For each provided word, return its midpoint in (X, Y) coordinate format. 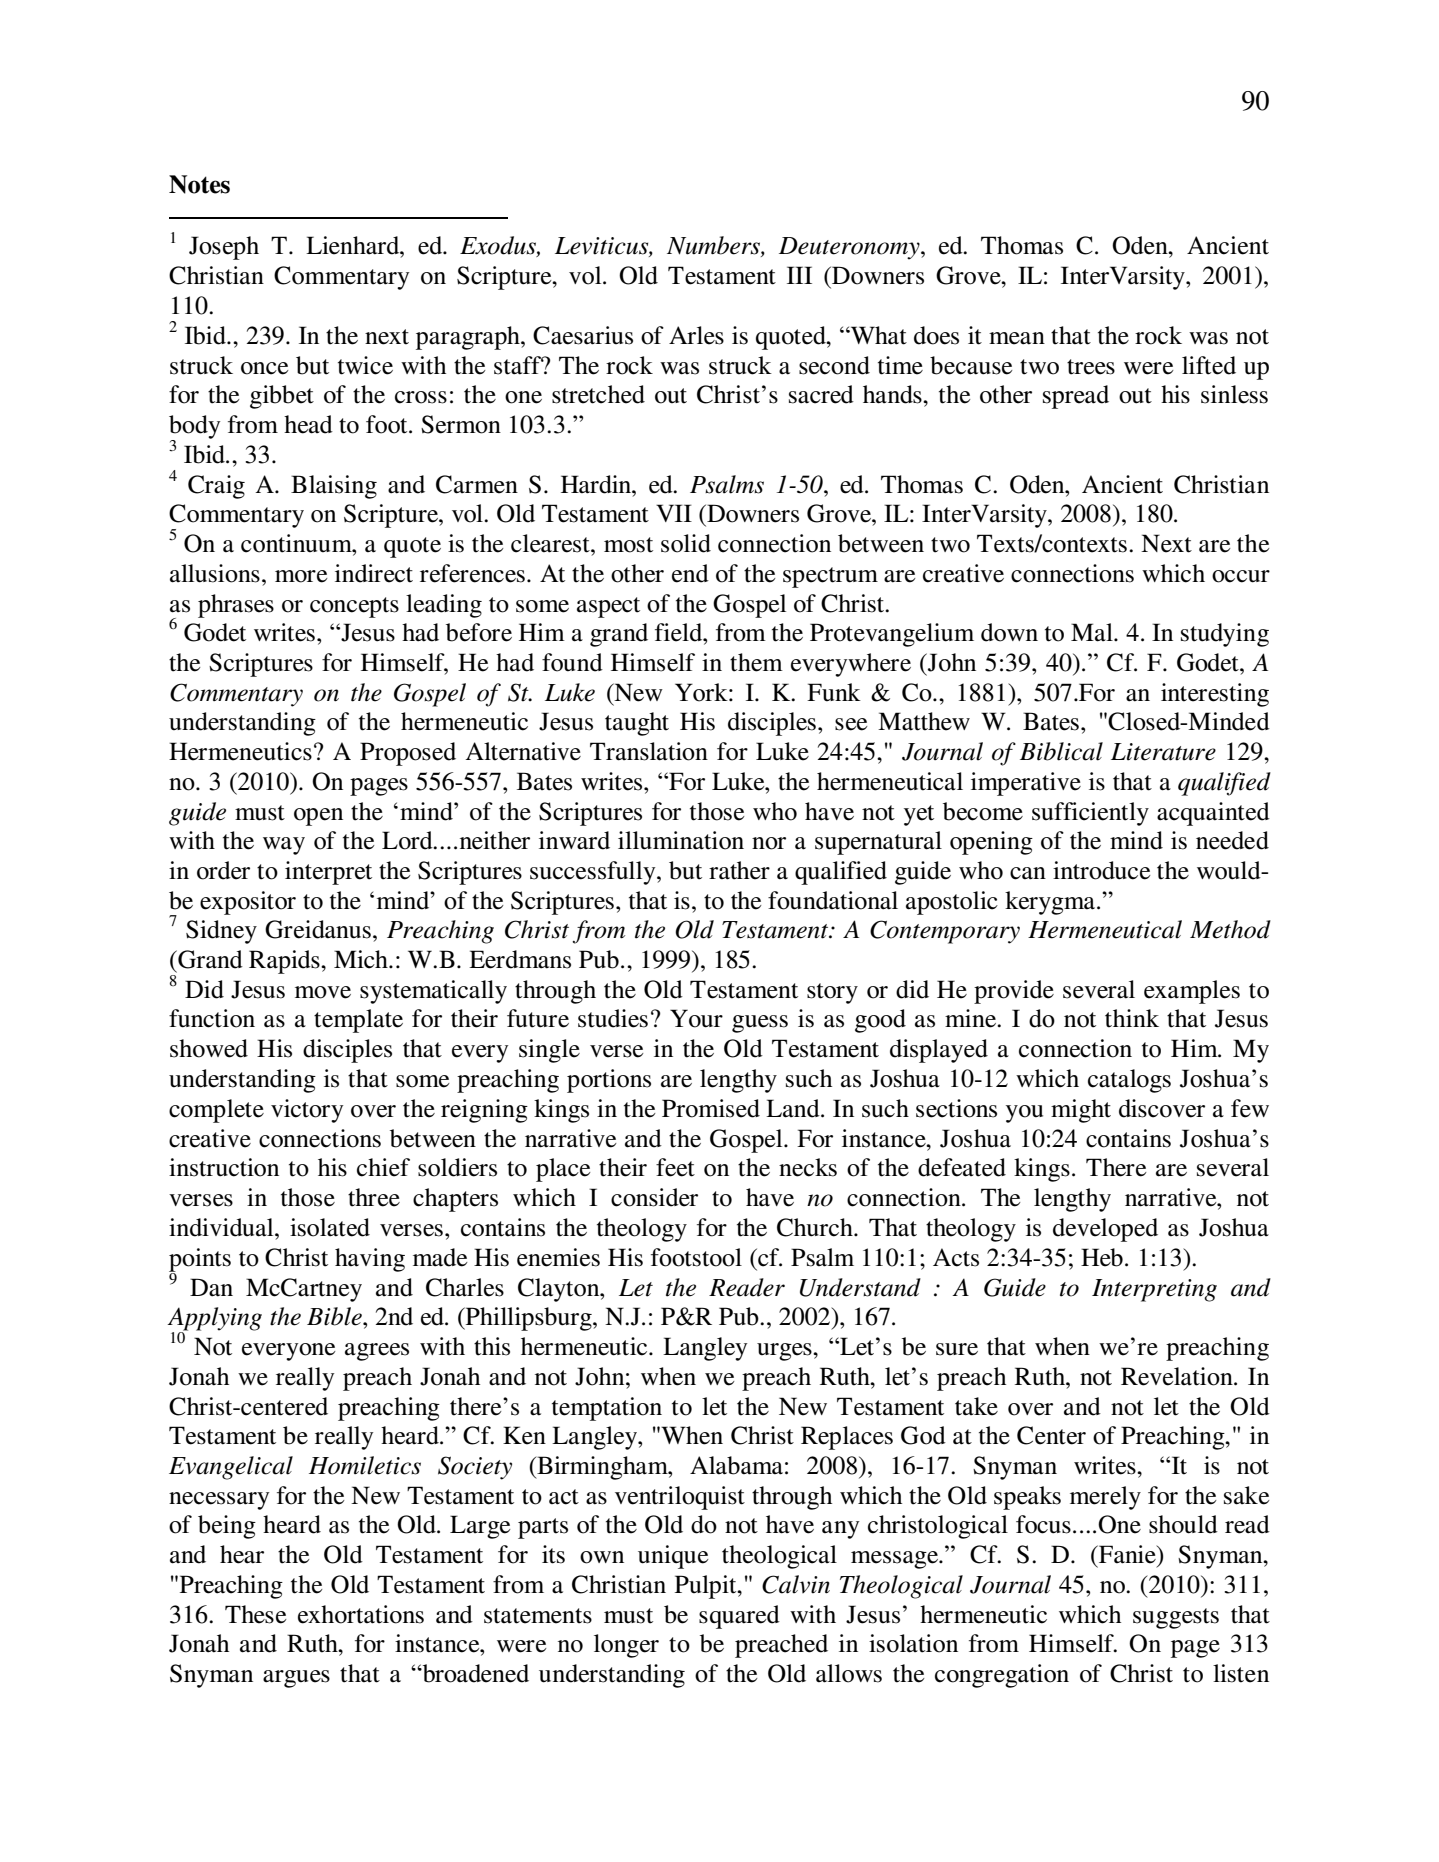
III (799, 275)
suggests (1176, 1618)
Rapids (285, 962)
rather (739, 870)
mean (1017, 338)
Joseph (224, 248)
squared (739, 1617)
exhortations (361, 1614)
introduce (1101, 870)
